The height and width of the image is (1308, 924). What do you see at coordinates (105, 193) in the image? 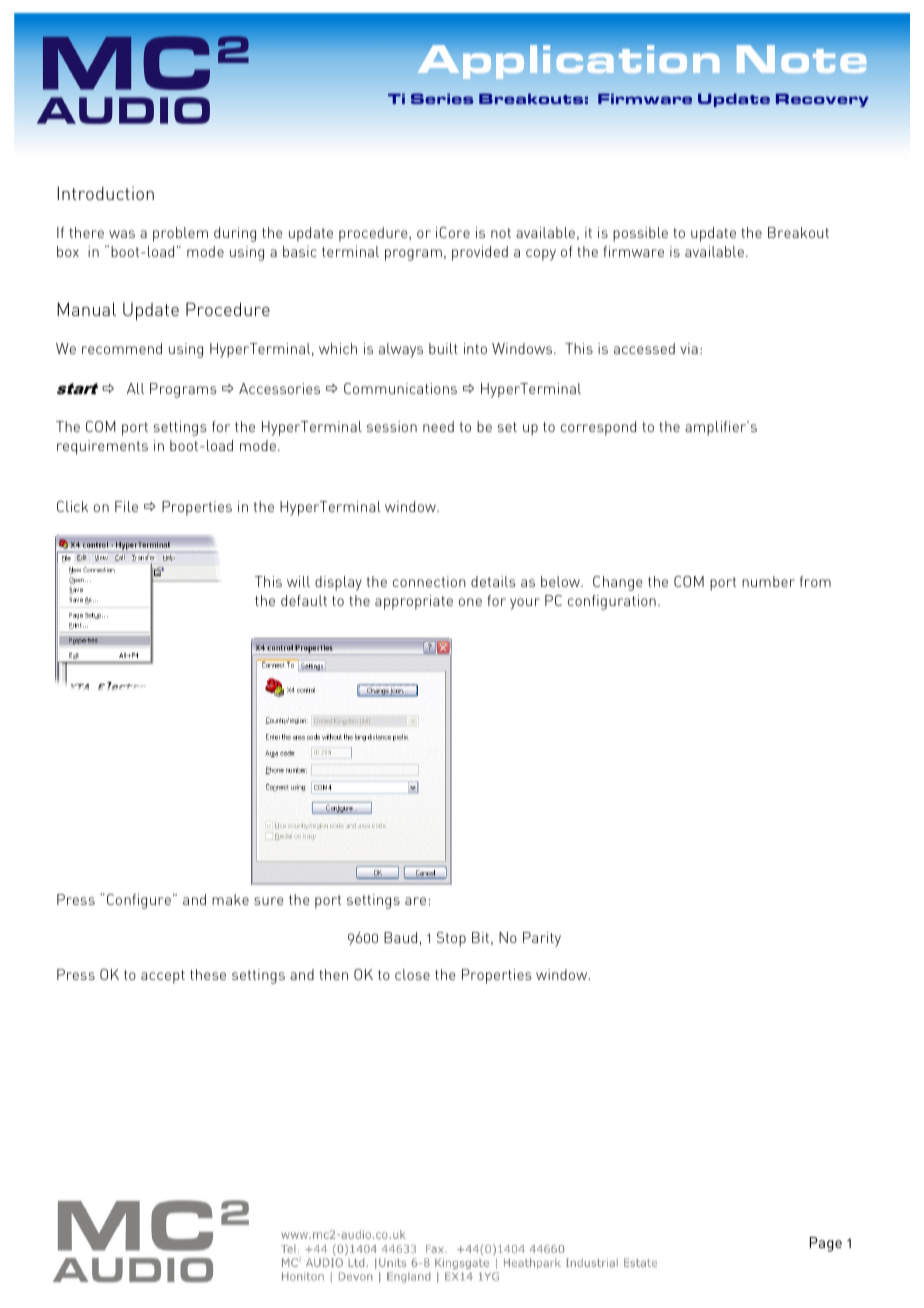
I see `Introduction` at bounding box center [105, 193].
